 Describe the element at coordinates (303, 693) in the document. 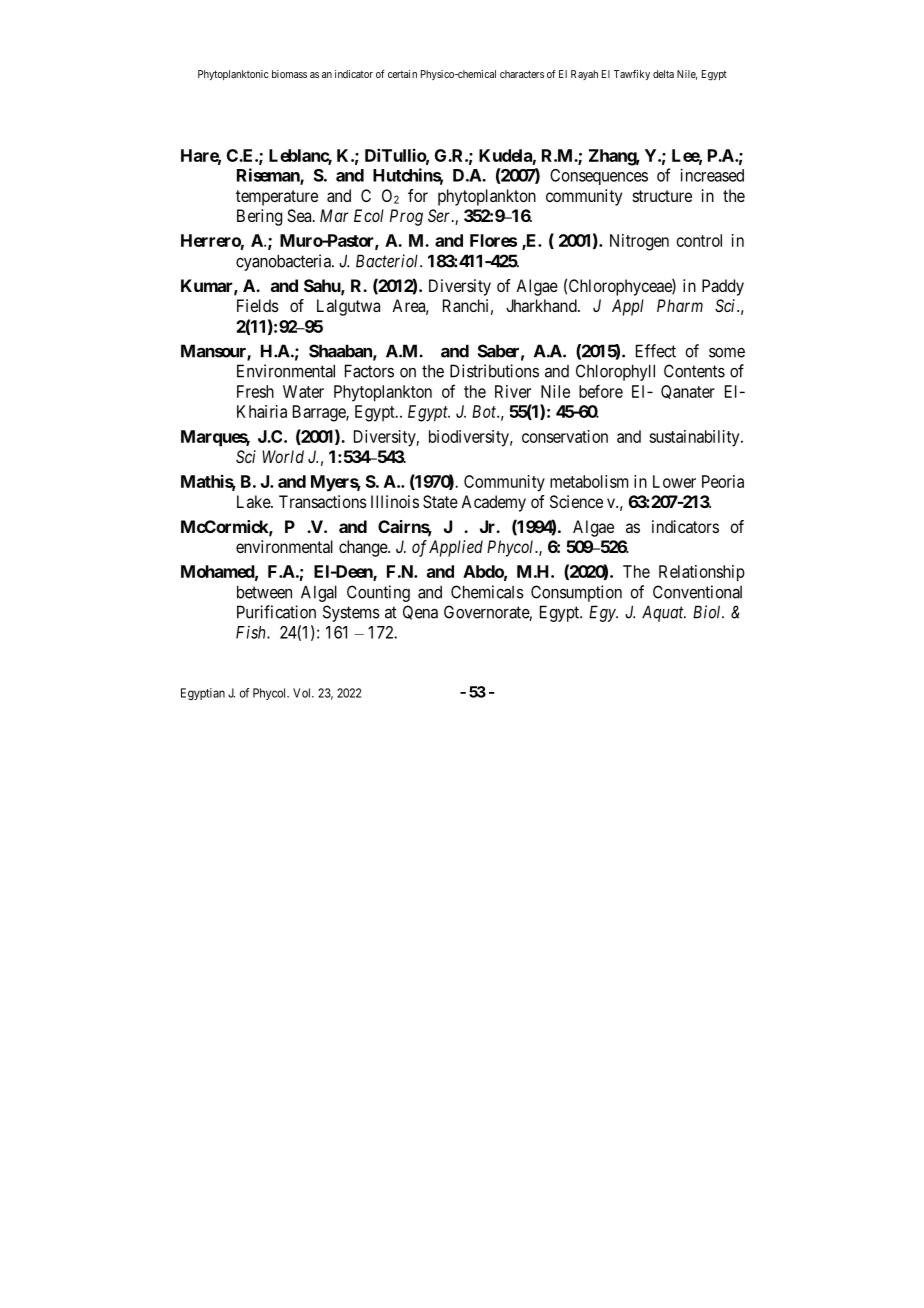

I see `Vol` at that location.
